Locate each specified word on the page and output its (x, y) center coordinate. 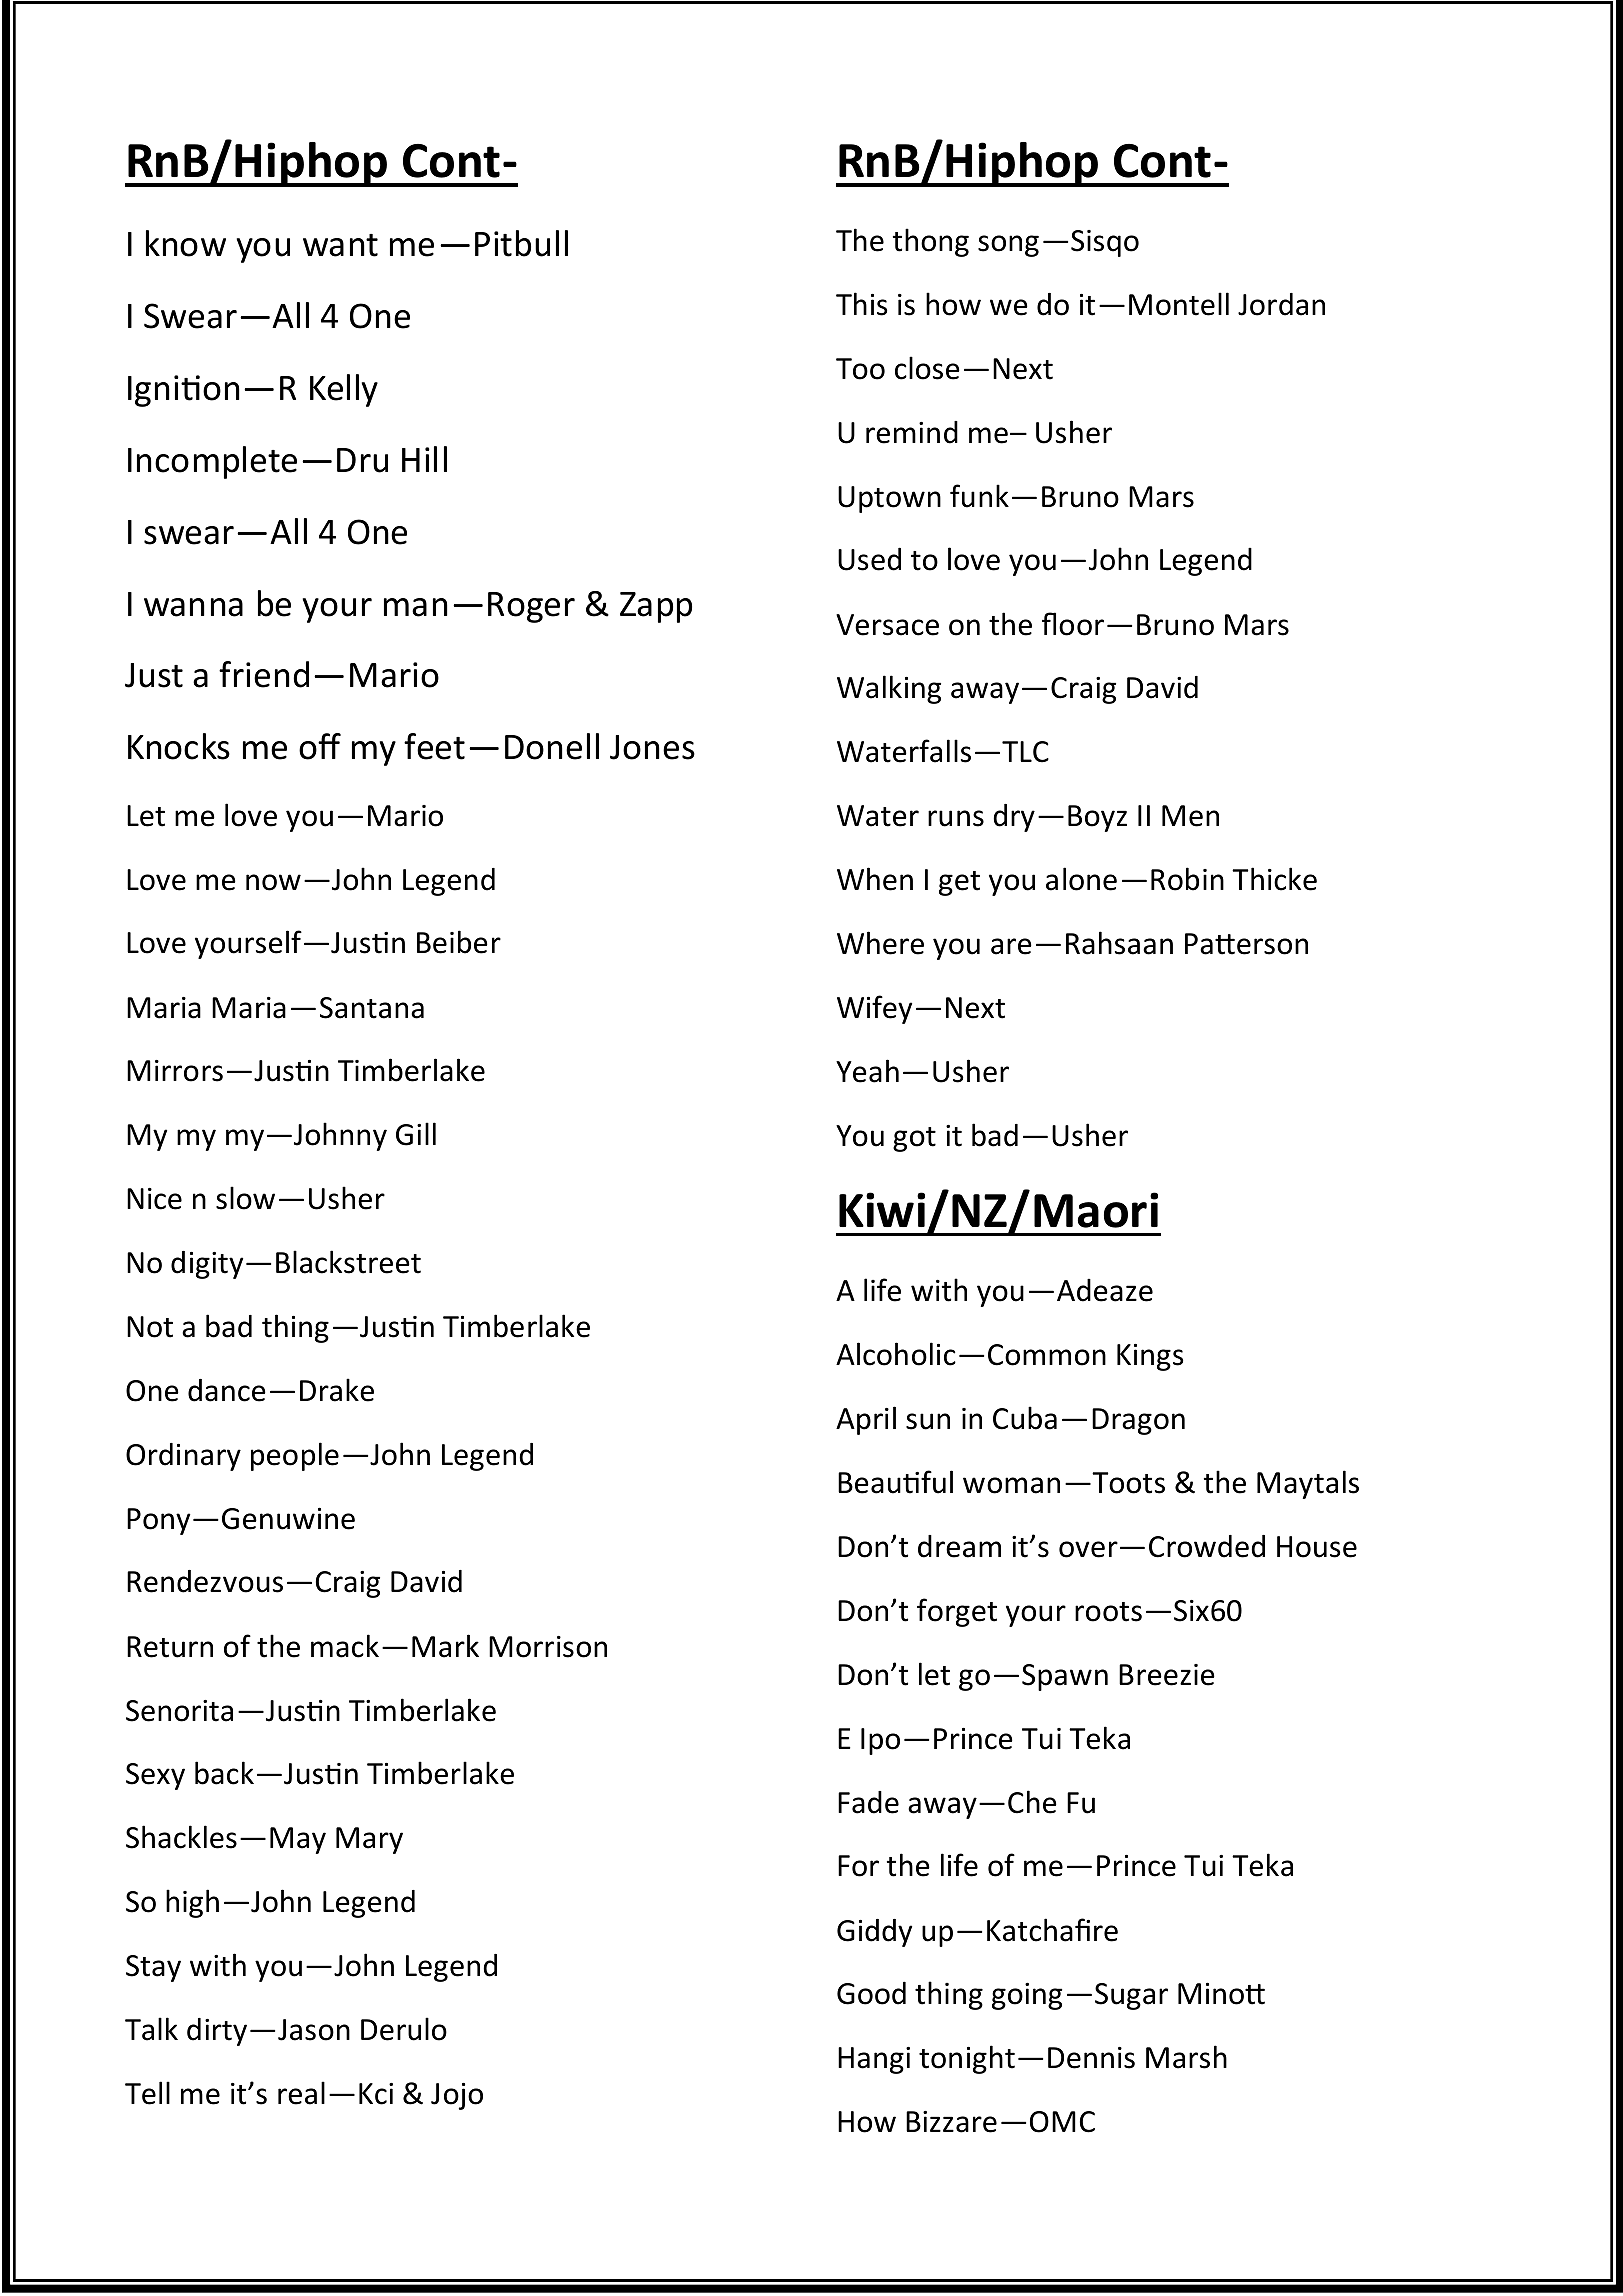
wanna (193, 607)
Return (170, 1647)
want (340, 245)
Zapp (656, 607)
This (861, 304)
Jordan (1281, 304)
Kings (1150, 1357)
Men (1190, 816)
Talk (151, 2029)
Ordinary (183, 1457)
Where (880, 943)
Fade (868, 1802)
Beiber (459, 942)
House (1317, 1547)
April (866, 1420)
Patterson (1246, 944)
